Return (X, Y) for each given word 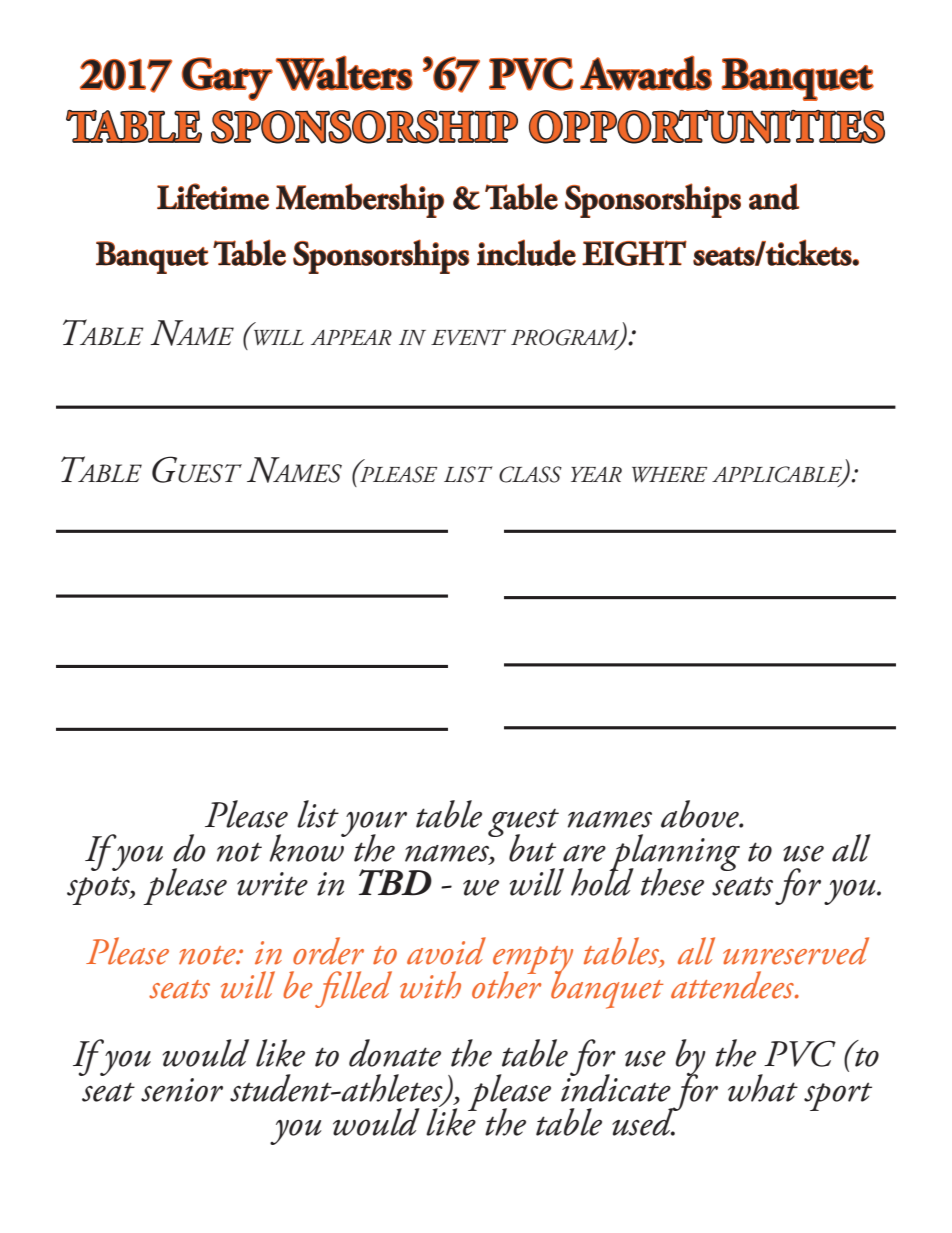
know (307, 848)
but (532, 848)
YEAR (596, 474)
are (584, 853)
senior (182, 1090)
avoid (446, 951)
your (374, 825)
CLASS (530, 474)
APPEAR (351, 337)
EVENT (468, 337)
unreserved (796, 951)
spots (99, 890)
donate (395, 1053)
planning (674, 853)
